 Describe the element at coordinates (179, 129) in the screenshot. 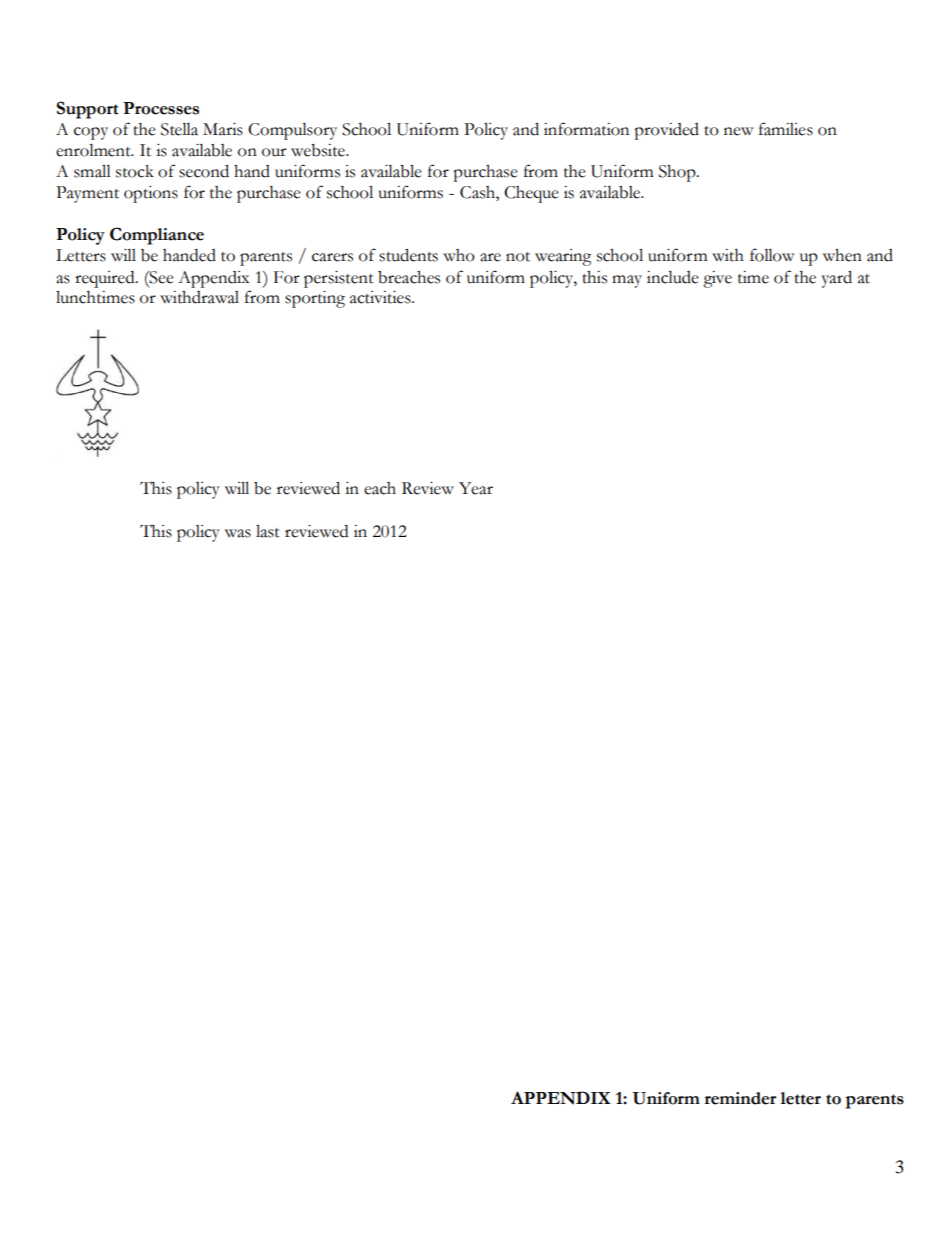

I see `Stella` at that location.
